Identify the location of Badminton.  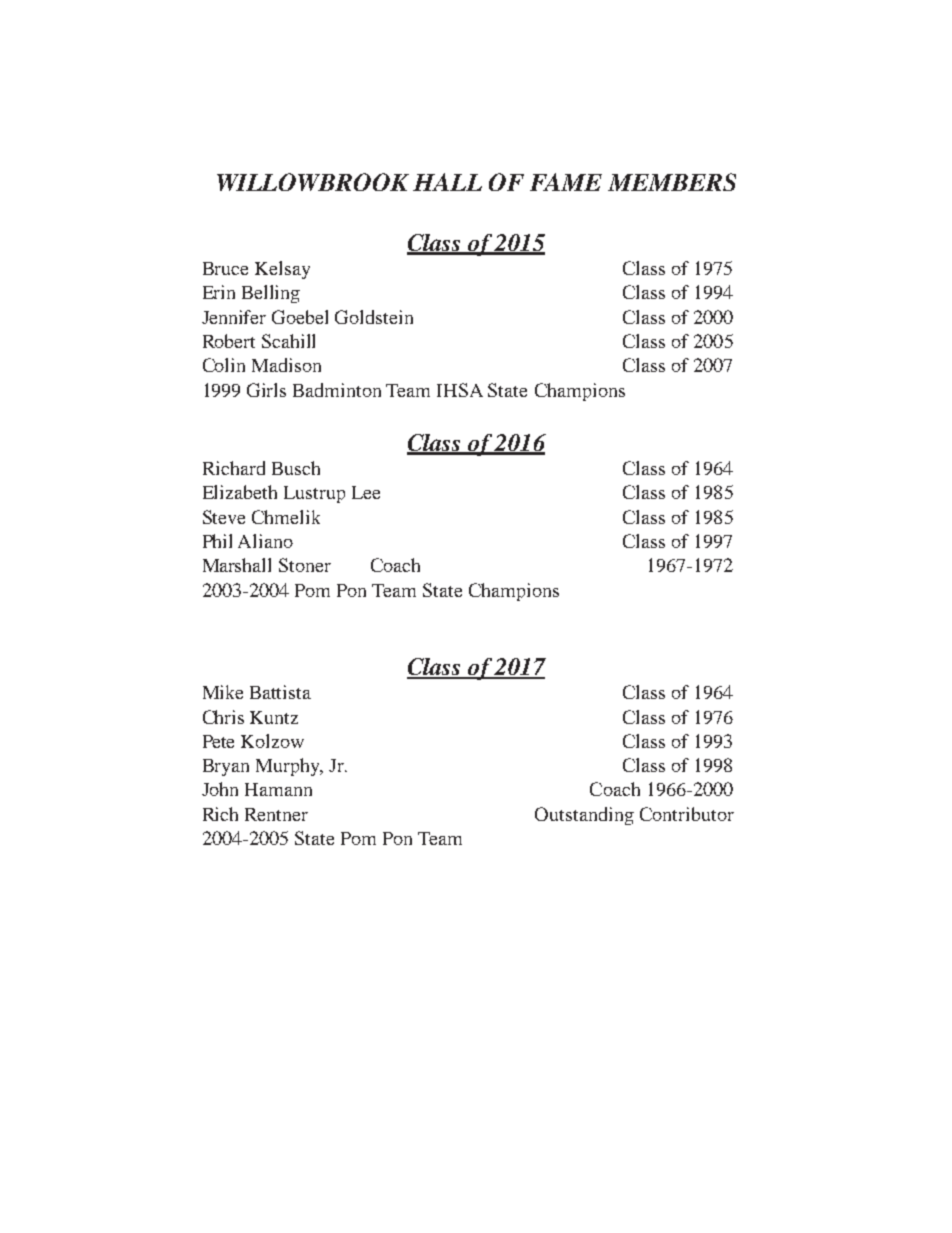
(337, 390).
